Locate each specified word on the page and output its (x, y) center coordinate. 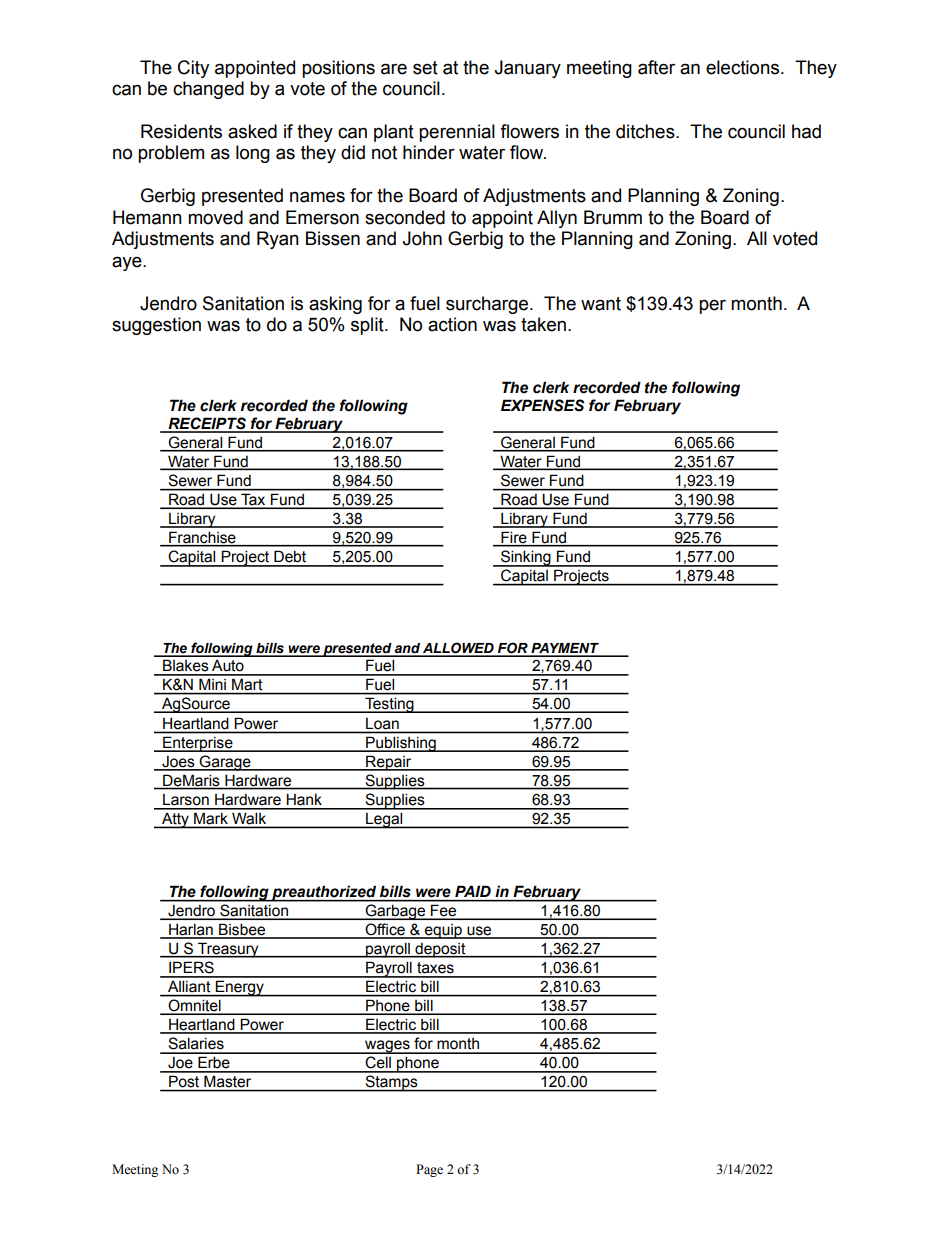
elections (742, 67)
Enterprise (198, 744)
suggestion (156, 326)
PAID (473, 891)
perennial (457, 133)
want (601, 304)
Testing (389, 705)
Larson (186, 799)
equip (443, 931)
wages (387, 1047)
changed (208, 90)
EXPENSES (543, 405)
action (452, 324)
